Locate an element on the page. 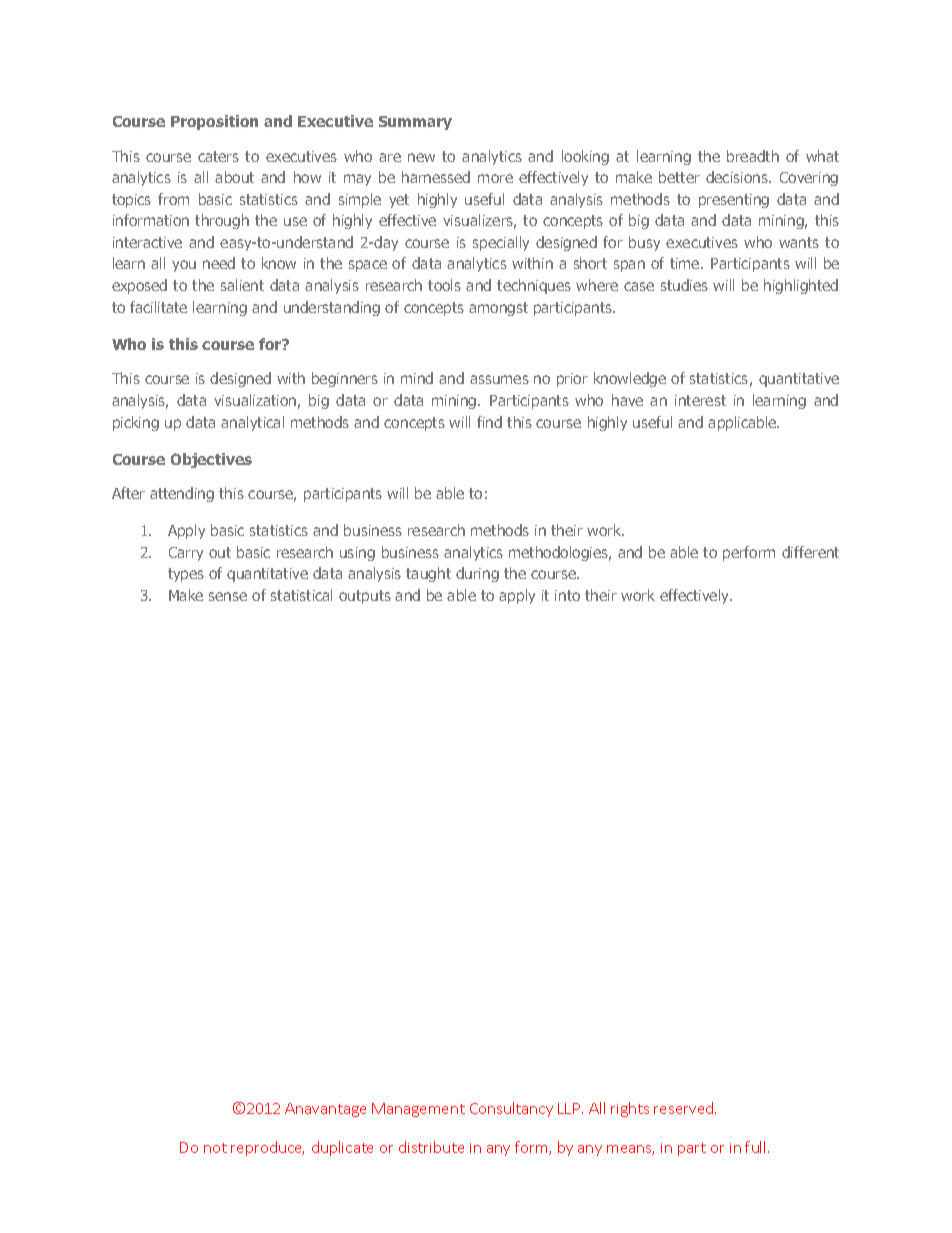 Image resolution: width=952 pixels, height=1233 pixels. reproduce is located at coordinates (267, 1148).
